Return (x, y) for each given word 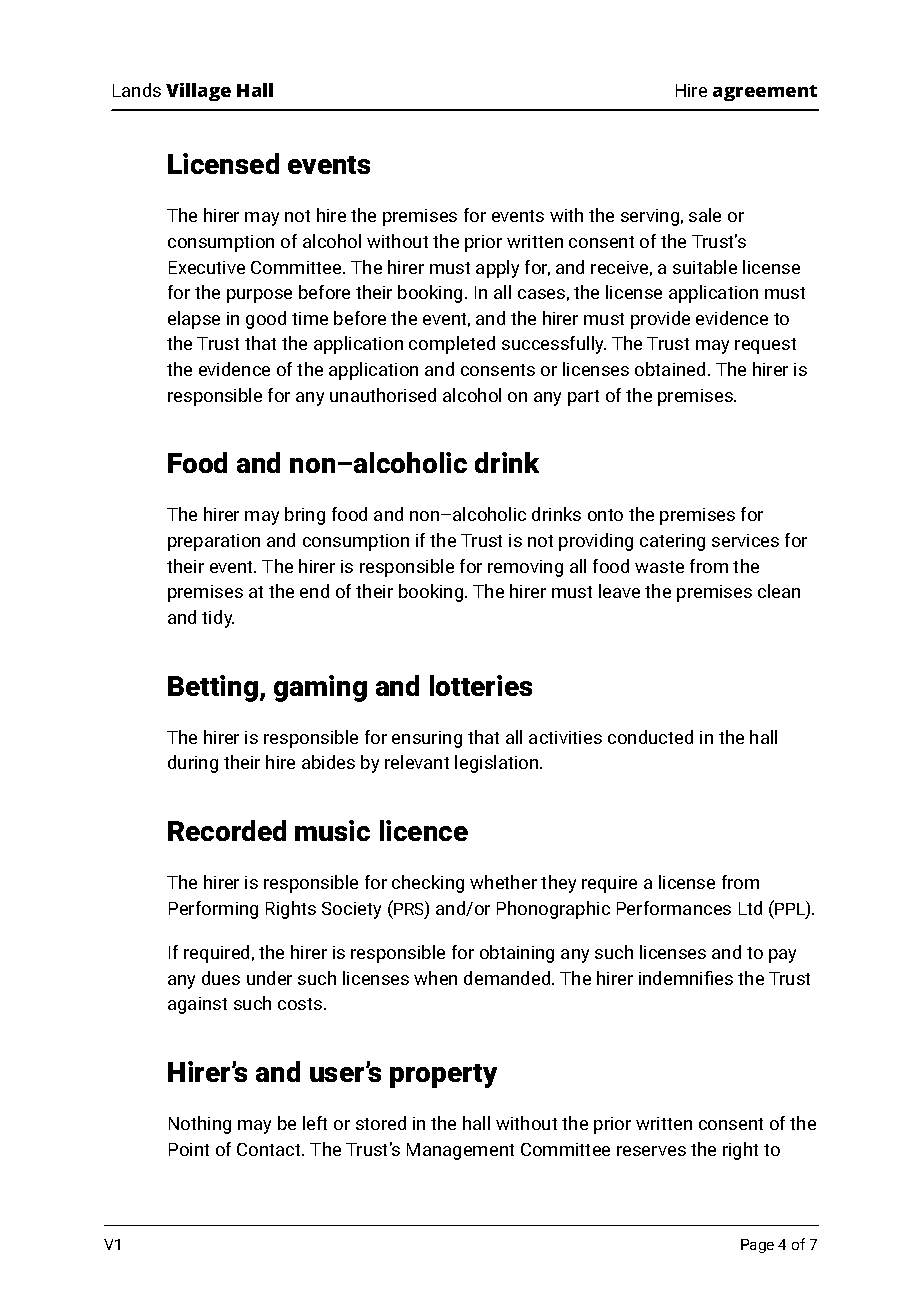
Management (460, 1151)
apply (497, 269)
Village (198, 92)
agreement (765, 93)
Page (757, 1246)
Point (189, 1149)
